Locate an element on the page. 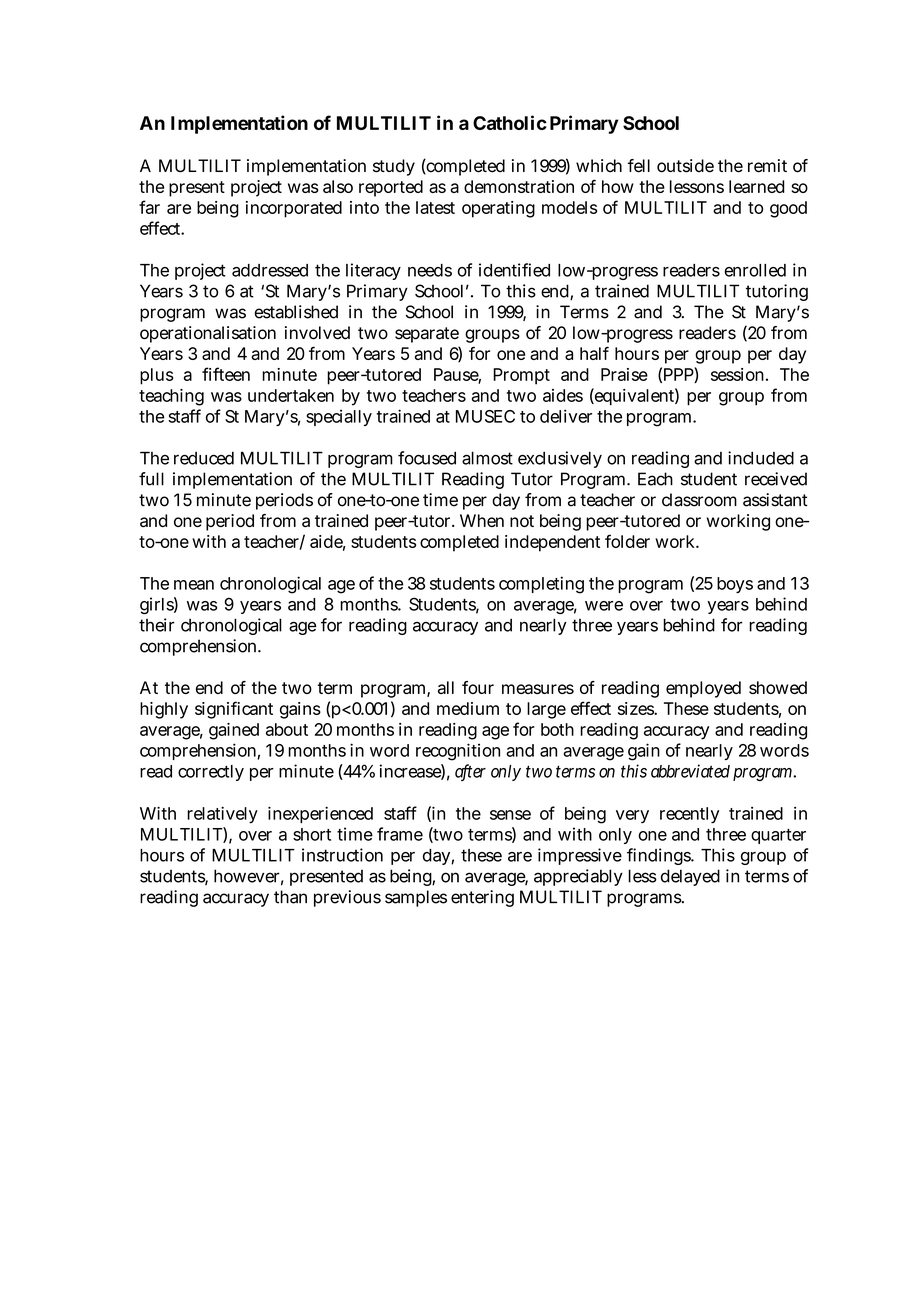  mean is located at coordinates (194, 585).
